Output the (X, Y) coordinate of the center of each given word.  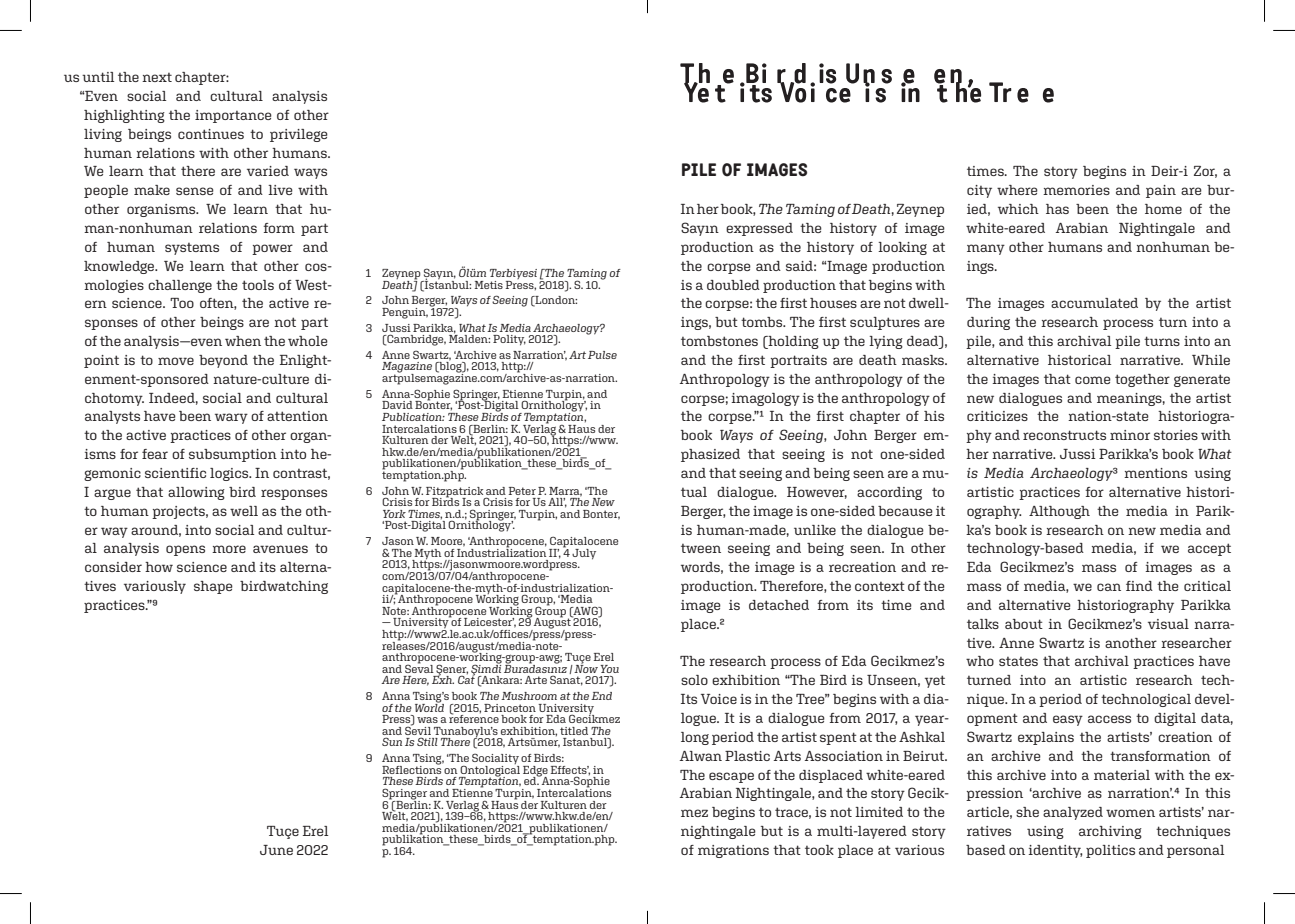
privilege (299, 135)
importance (233, 116)
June (276, 850)
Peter (522, 491)
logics (230, 474)
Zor (1205, 172)
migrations (733, 851)
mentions (1155, 473)
